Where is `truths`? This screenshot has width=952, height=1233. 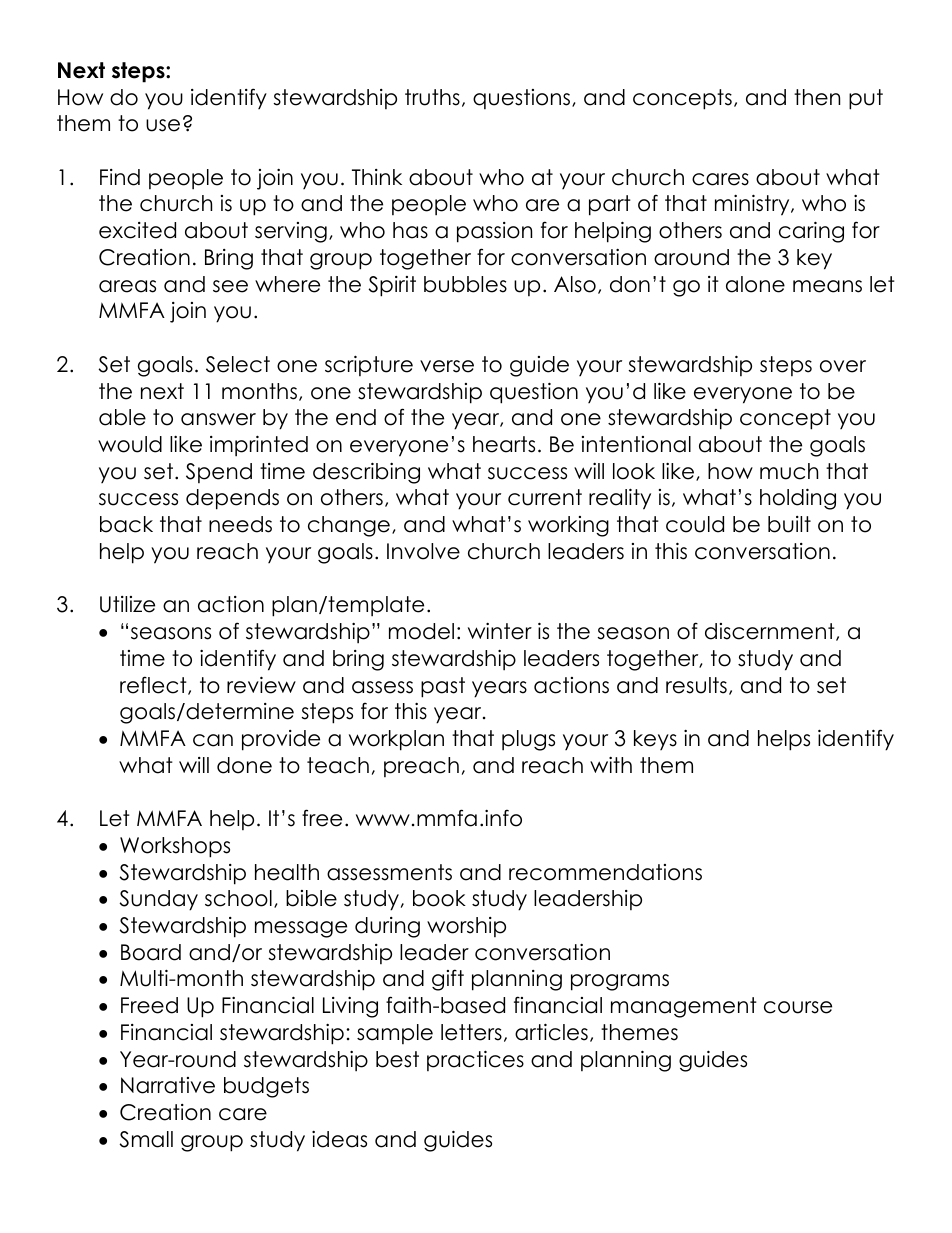 truths is located at coordinates (432, 97).
